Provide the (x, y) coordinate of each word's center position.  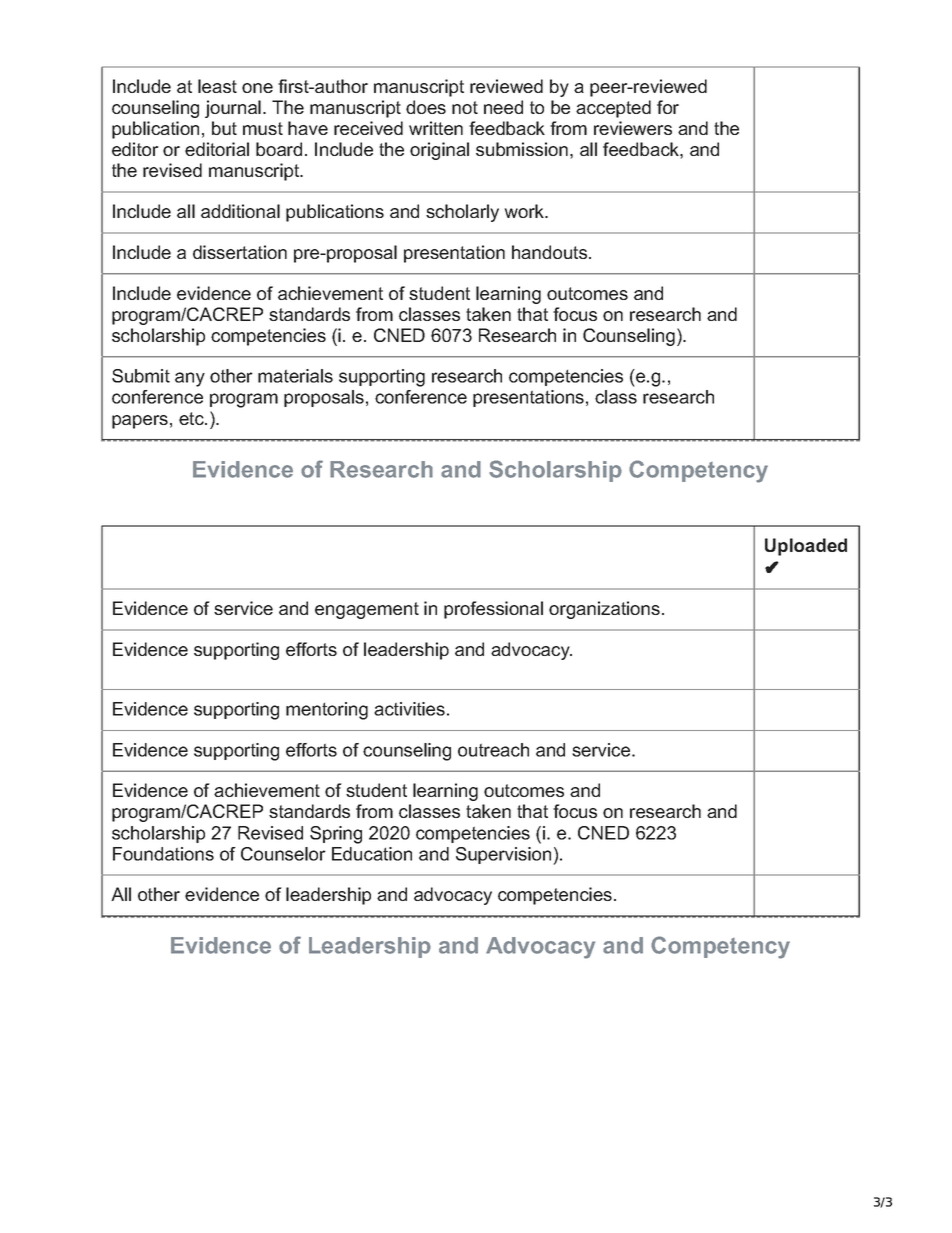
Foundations (163, 854)
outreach (493, 750)
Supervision (505, 856)
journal (233, 109)
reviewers (633, 128)
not (465, 107)
